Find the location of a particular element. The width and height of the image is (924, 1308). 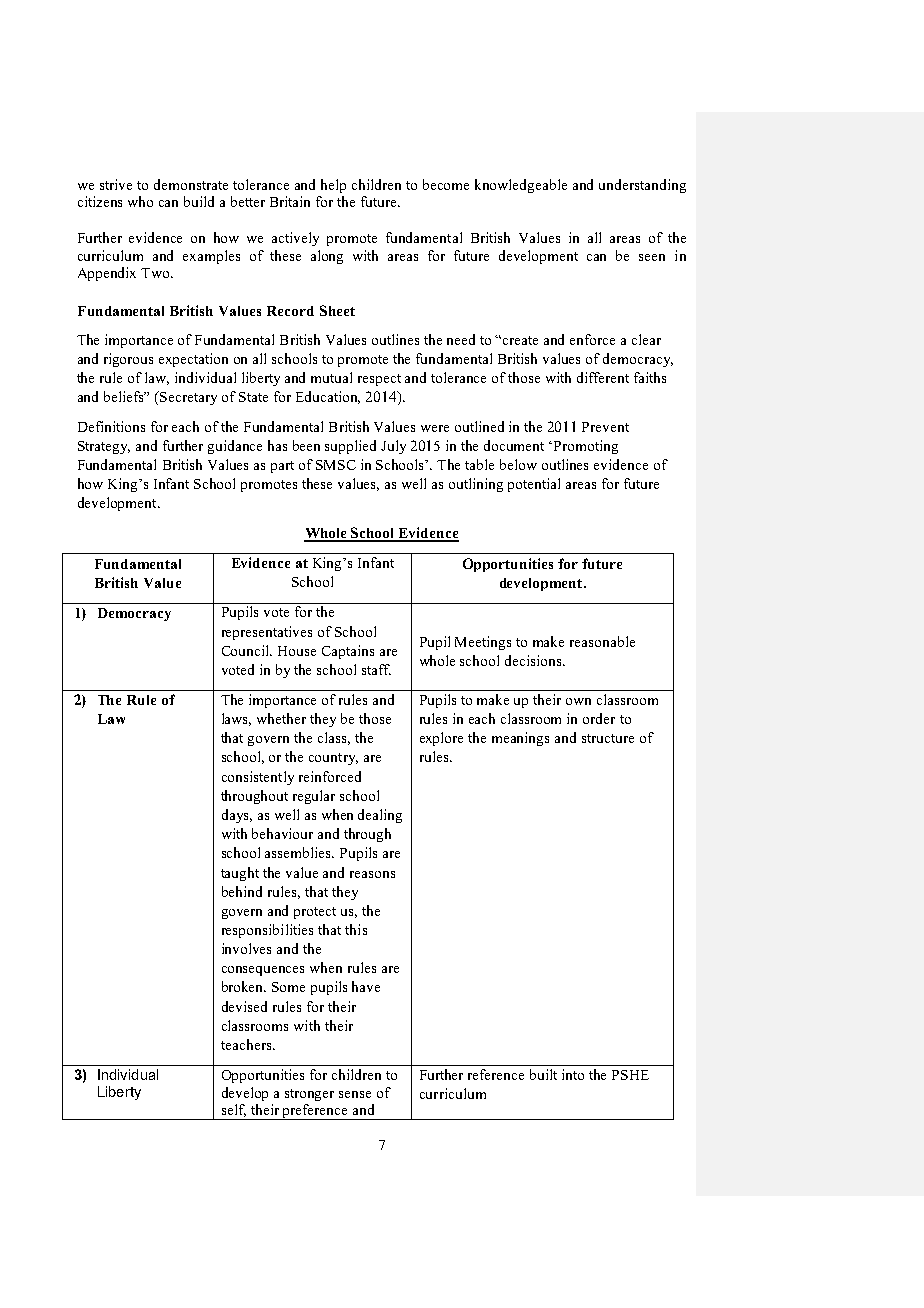

reasons is located at coordinates (372, 874).
